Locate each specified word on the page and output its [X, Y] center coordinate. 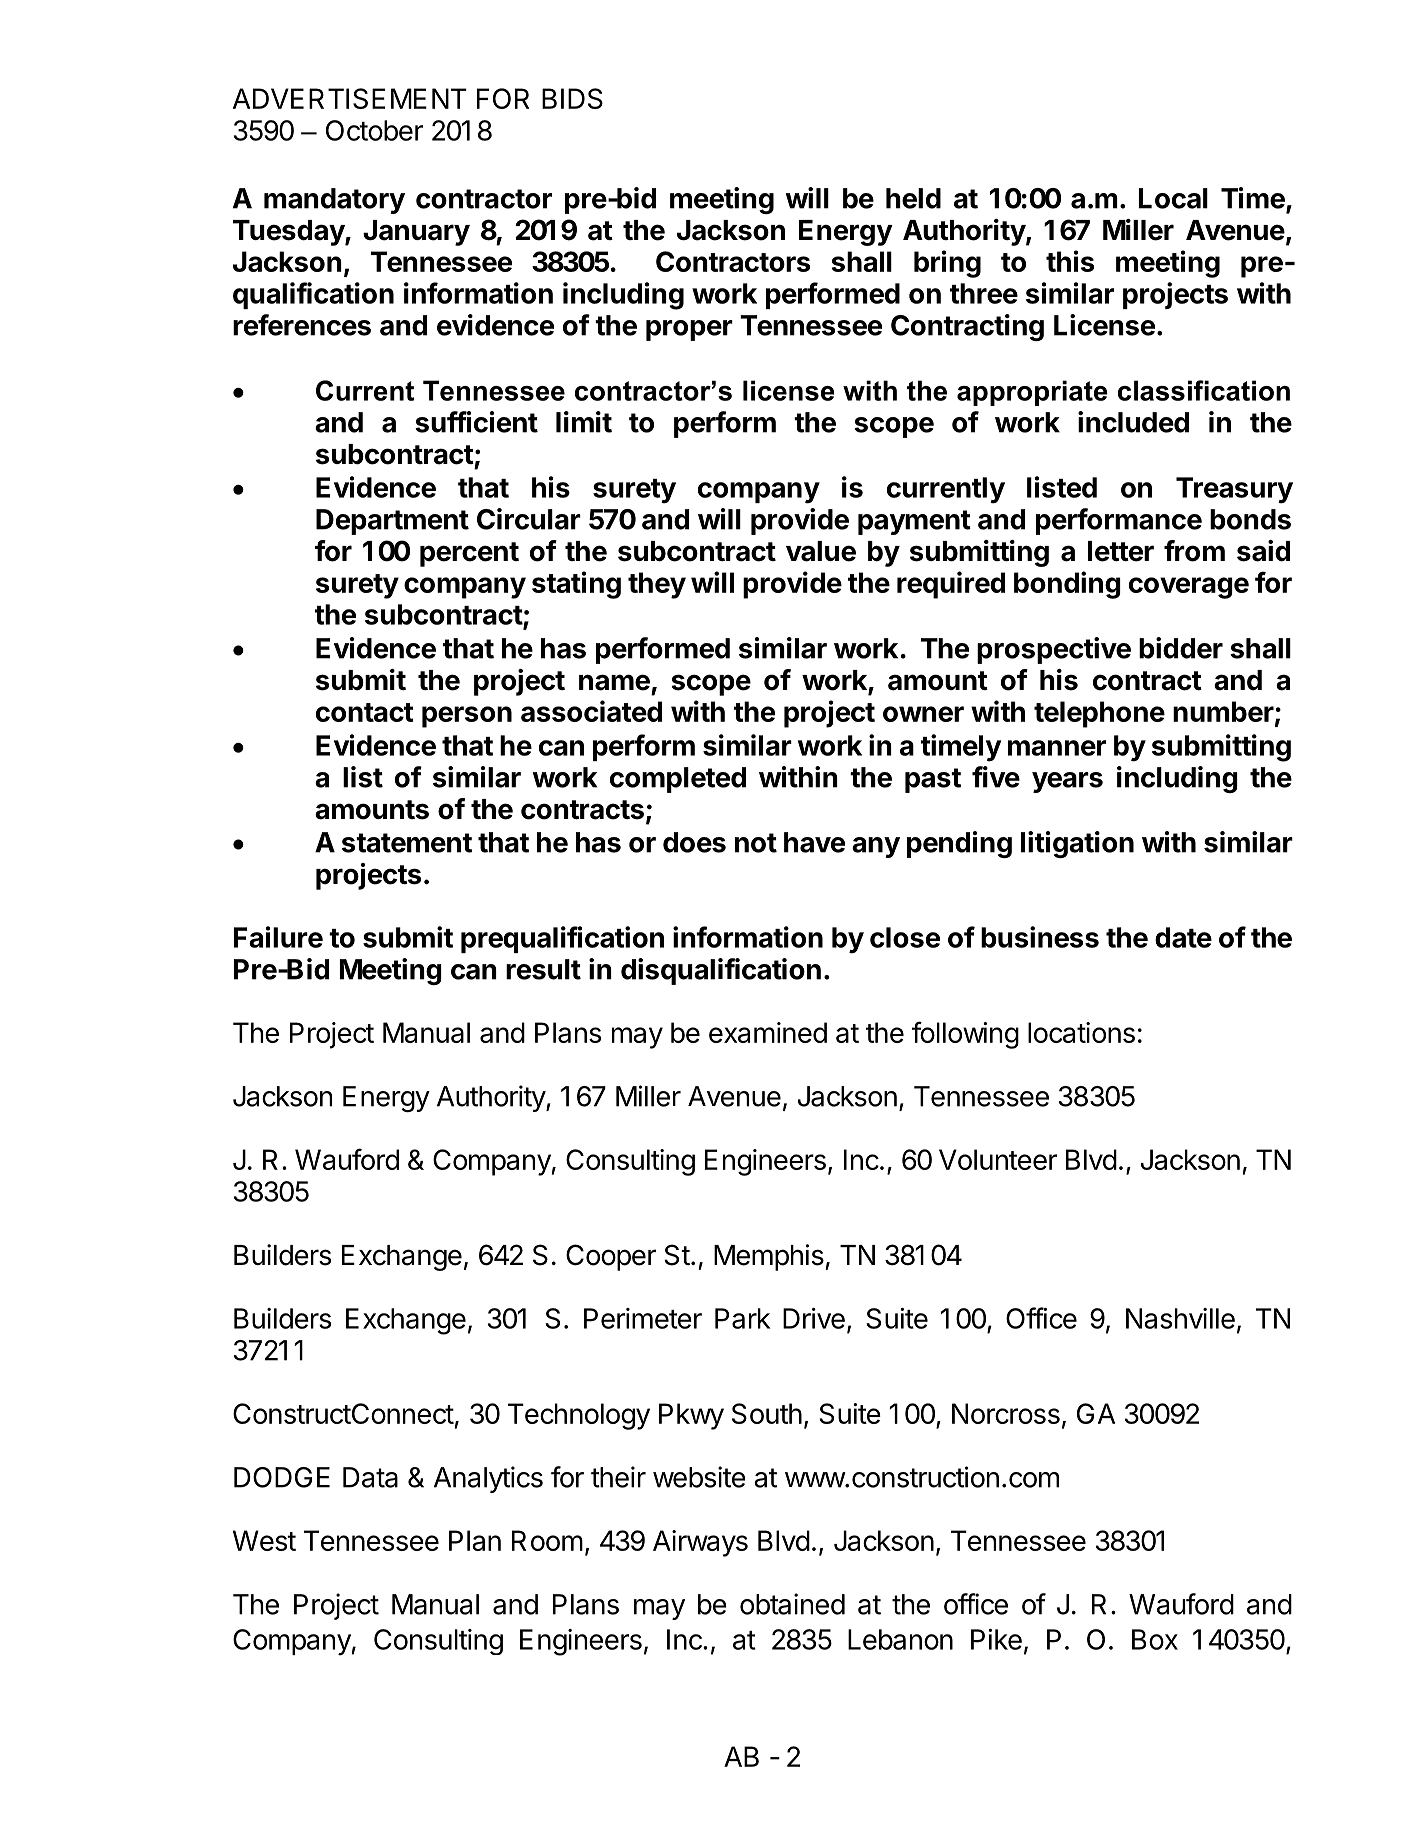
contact [365, 712]
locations [1081, 1032]
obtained [792, 1604]
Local [1173, 198]
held [913, 198]
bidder [1181, 648]
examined [768, 1032]
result [543, 969]
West [264, 1540]
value [821, 551]
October [374, 130]
